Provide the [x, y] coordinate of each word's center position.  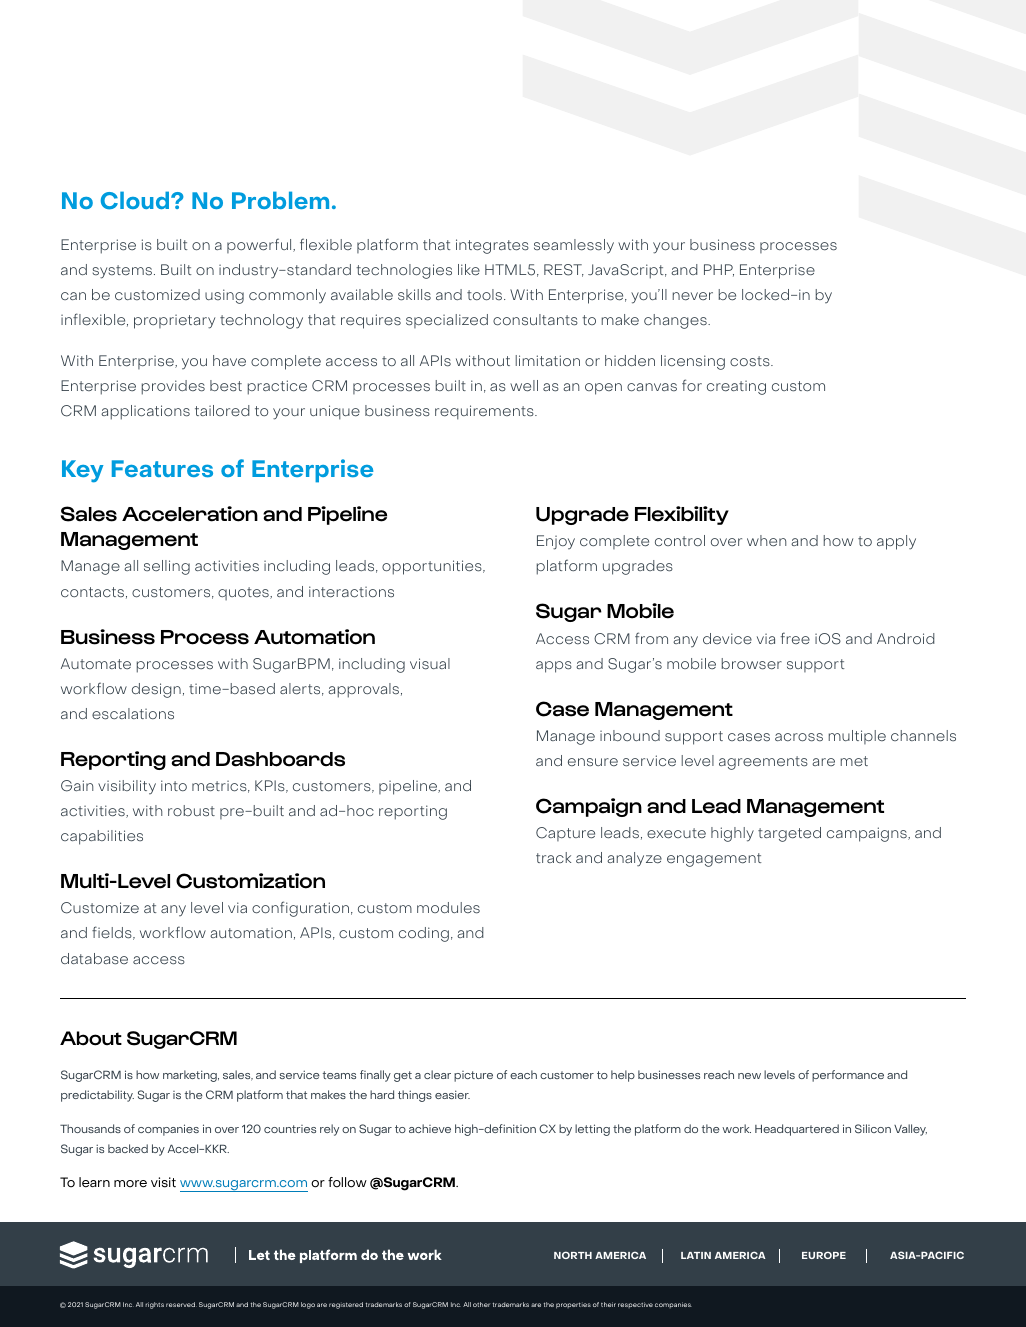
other [481, 1304]
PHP [719, 270]
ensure [593, 762]
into [174, 785]
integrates [492, 246]
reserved [181, 1304]
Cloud [136, 200]
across [799, 737]
